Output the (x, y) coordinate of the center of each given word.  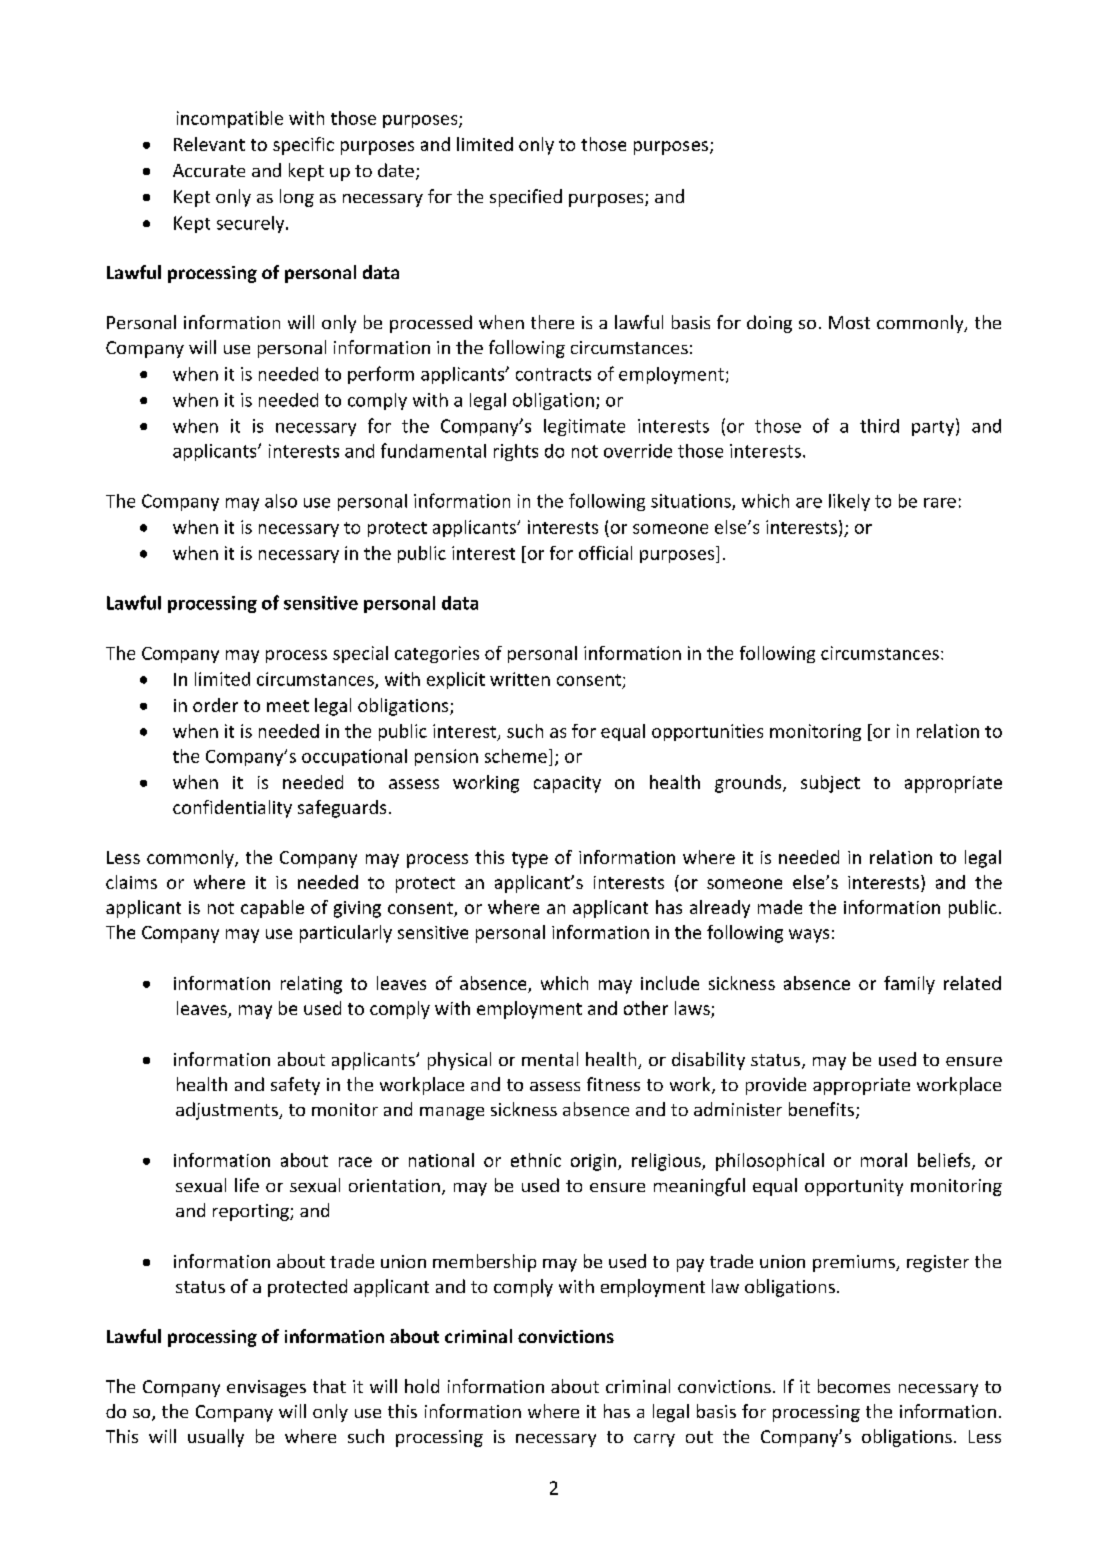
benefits (821, 1109)
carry (654, 1440)
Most (849, 322)
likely (849, 502)
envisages (266, 1388)
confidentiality (232, 809)
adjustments (228, 1111)
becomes (854, 1386)
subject (830, 784)
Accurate (209, 170)
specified (526, 198)
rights (516, 452)
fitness (613, 1084)
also (281, 501)
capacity (567, 784)
